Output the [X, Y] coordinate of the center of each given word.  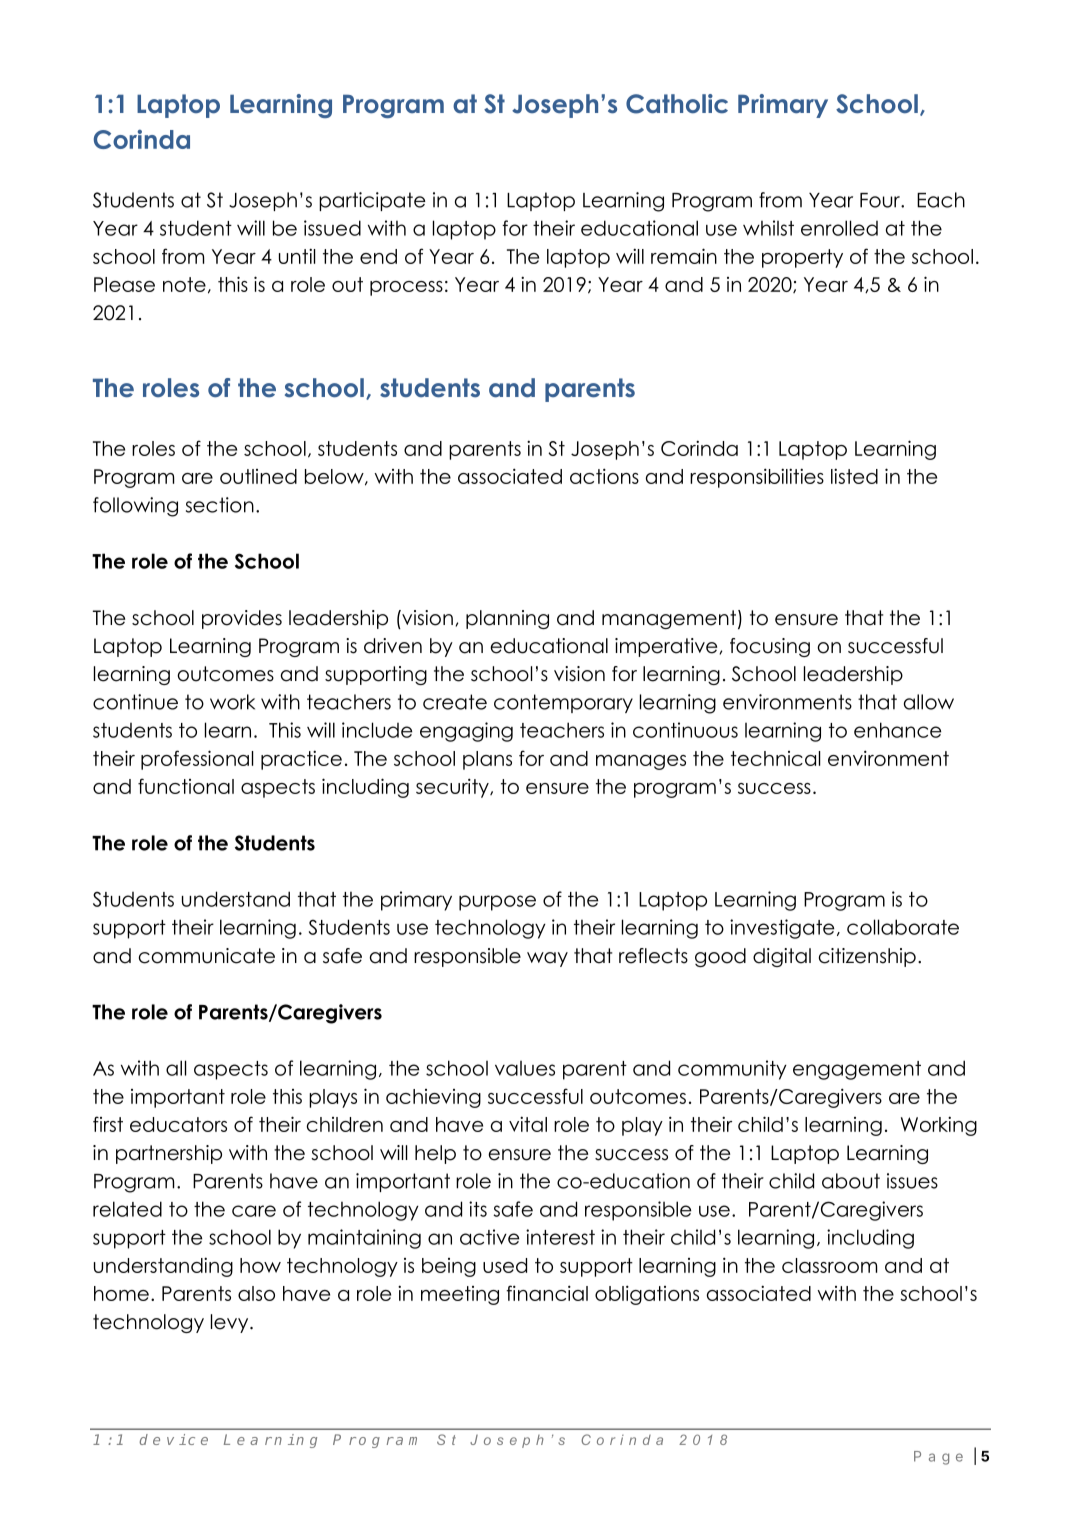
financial [547, 1293]
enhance [897, 730]
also [256, 1293]
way [547, 959]
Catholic [677, 104]
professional [197, 760]
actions [604, 476]
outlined [258, 476]
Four [881, 200]
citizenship [867, 957]
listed [854, 476]
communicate [207, 956]
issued [332, 228]
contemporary [563, 703]
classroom [829, 1265]
